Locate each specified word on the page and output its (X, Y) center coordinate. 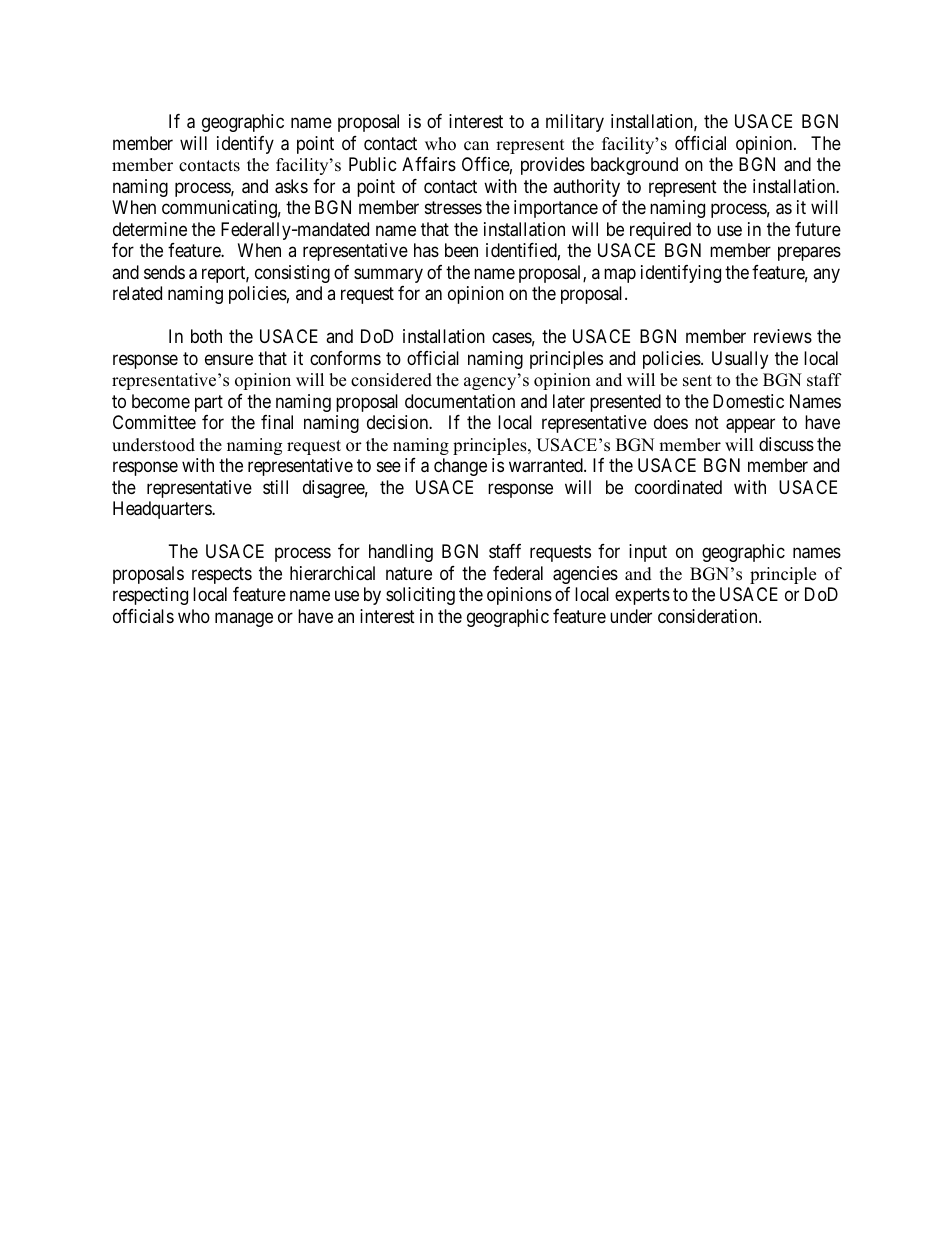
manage (244, 619)
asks (291, 186)
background (634, 166)
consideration (709, 616)
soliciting (420, 596)
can (476, 146)
